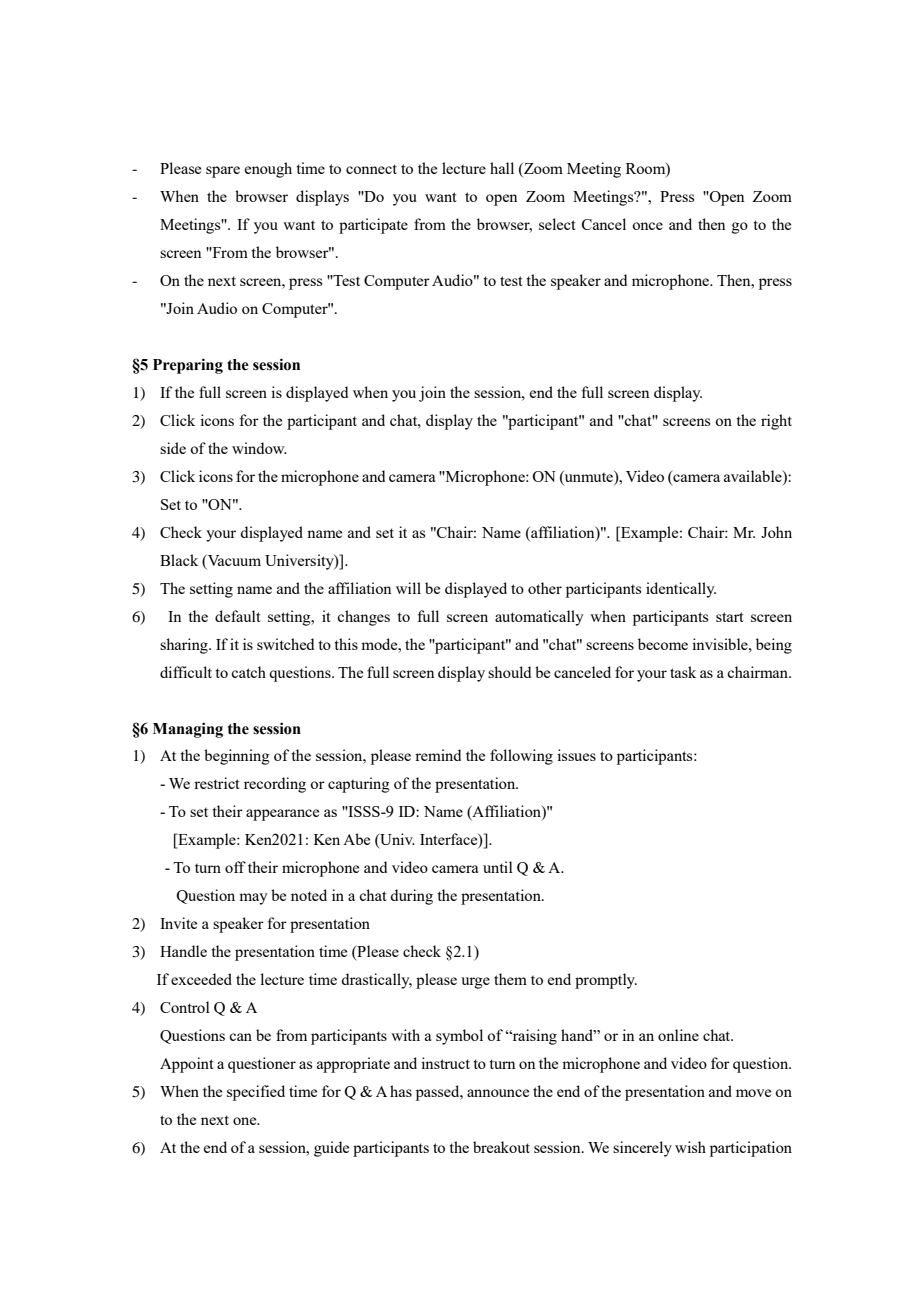 The height and width of the document is (1308, 924). Describe the element at coordinates (690, 1147) in the document. I see `wish` at that location.
